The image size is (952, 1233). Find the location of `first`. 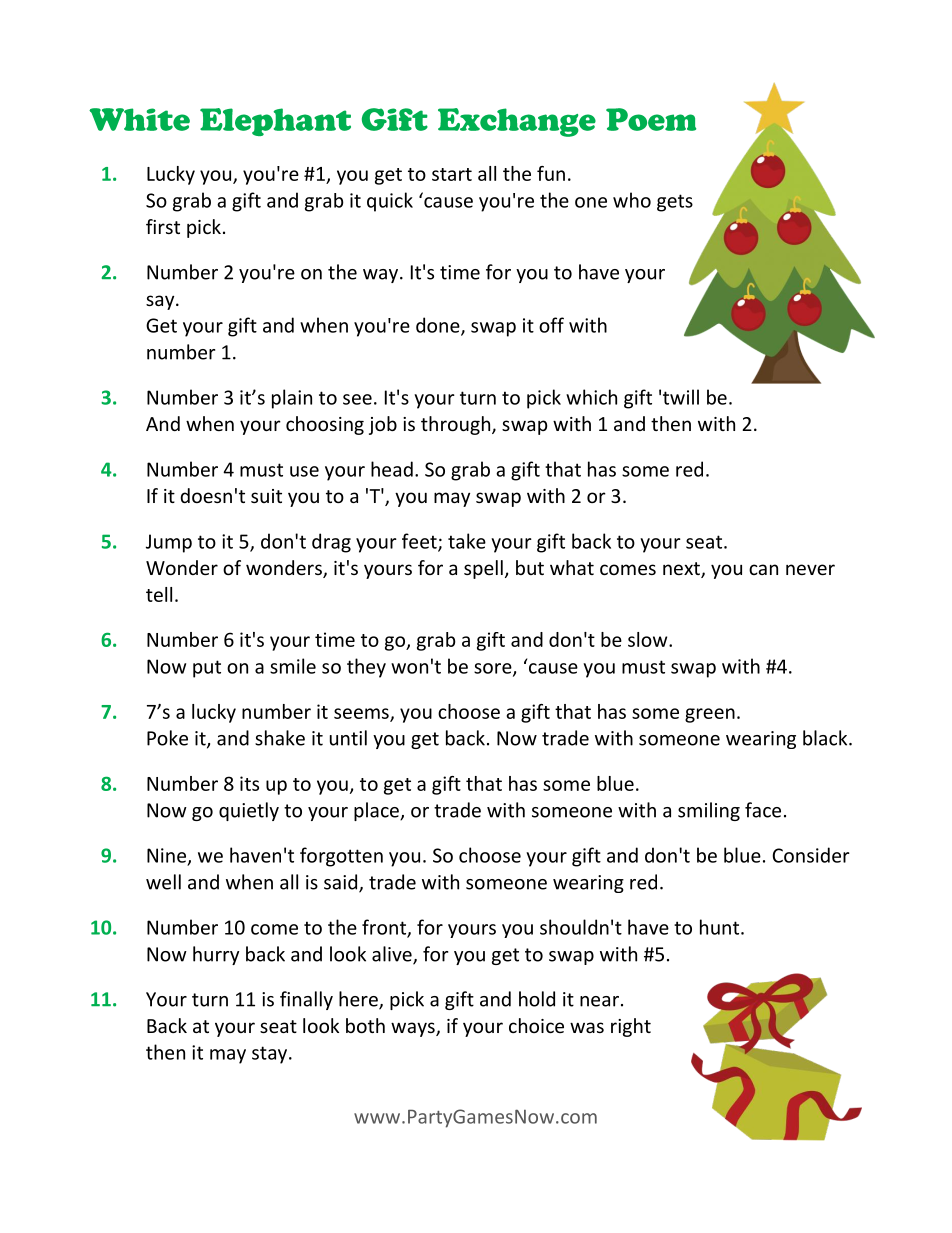

first is located at coordinates (163, 226).
